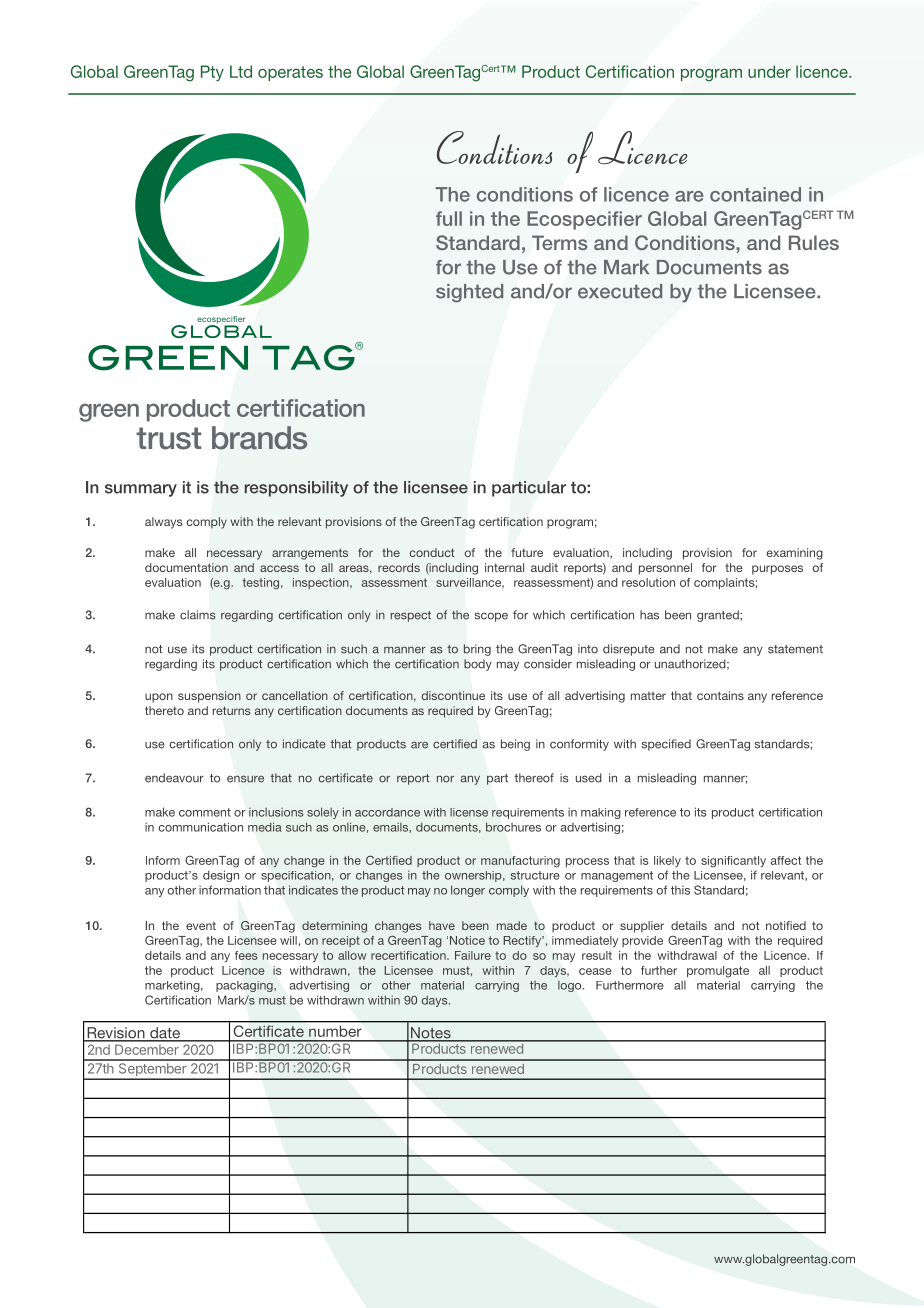 The image size is (924, 1308). Describe the element at coordinates (245, 986) in the page. I see `packaging` at that location.
